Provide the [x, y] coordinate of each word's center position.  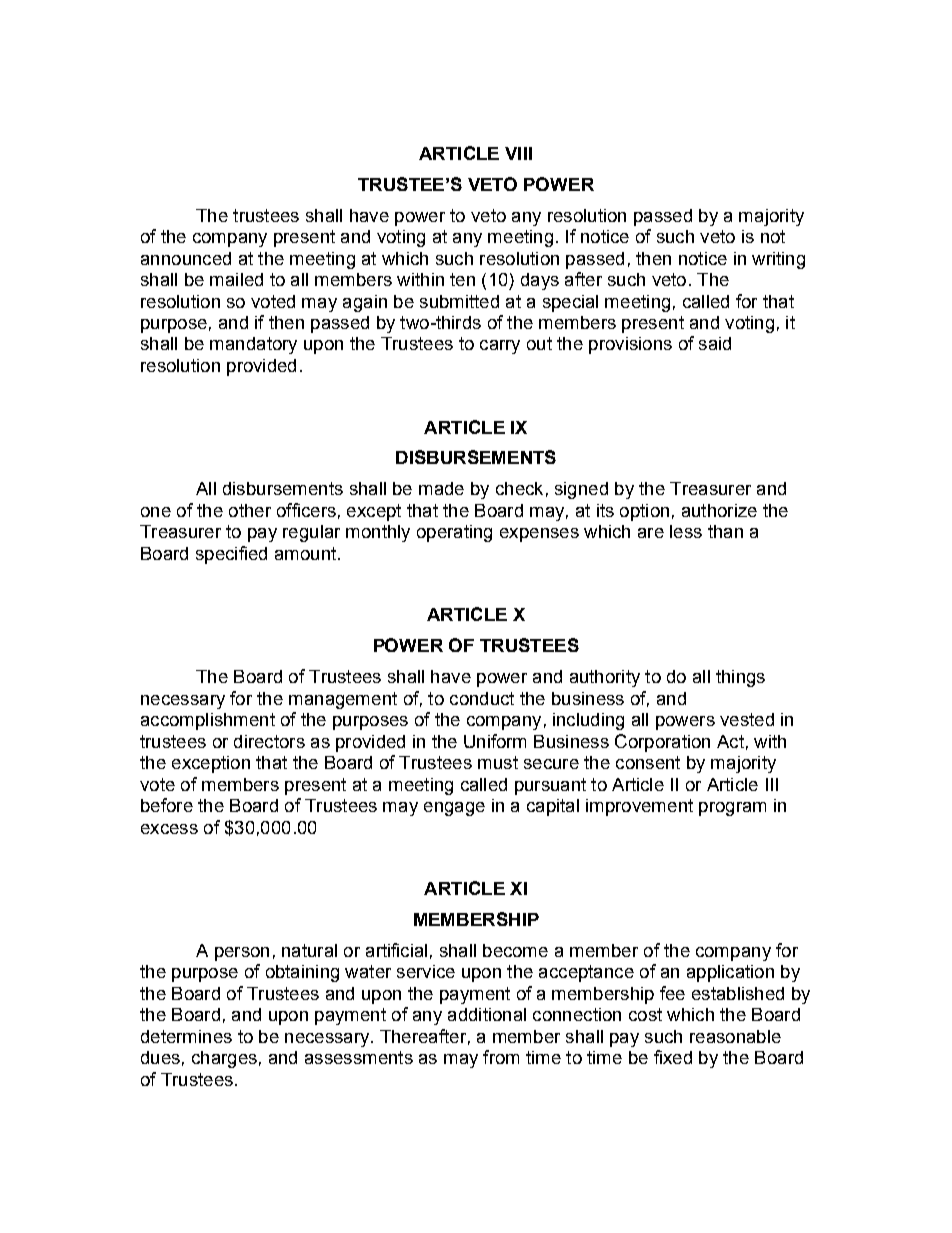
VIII [518, 153]
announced [186, 258]
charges [224, 1059]
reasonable [735, 1036]
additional [487, 1014]
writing [778, 260]
